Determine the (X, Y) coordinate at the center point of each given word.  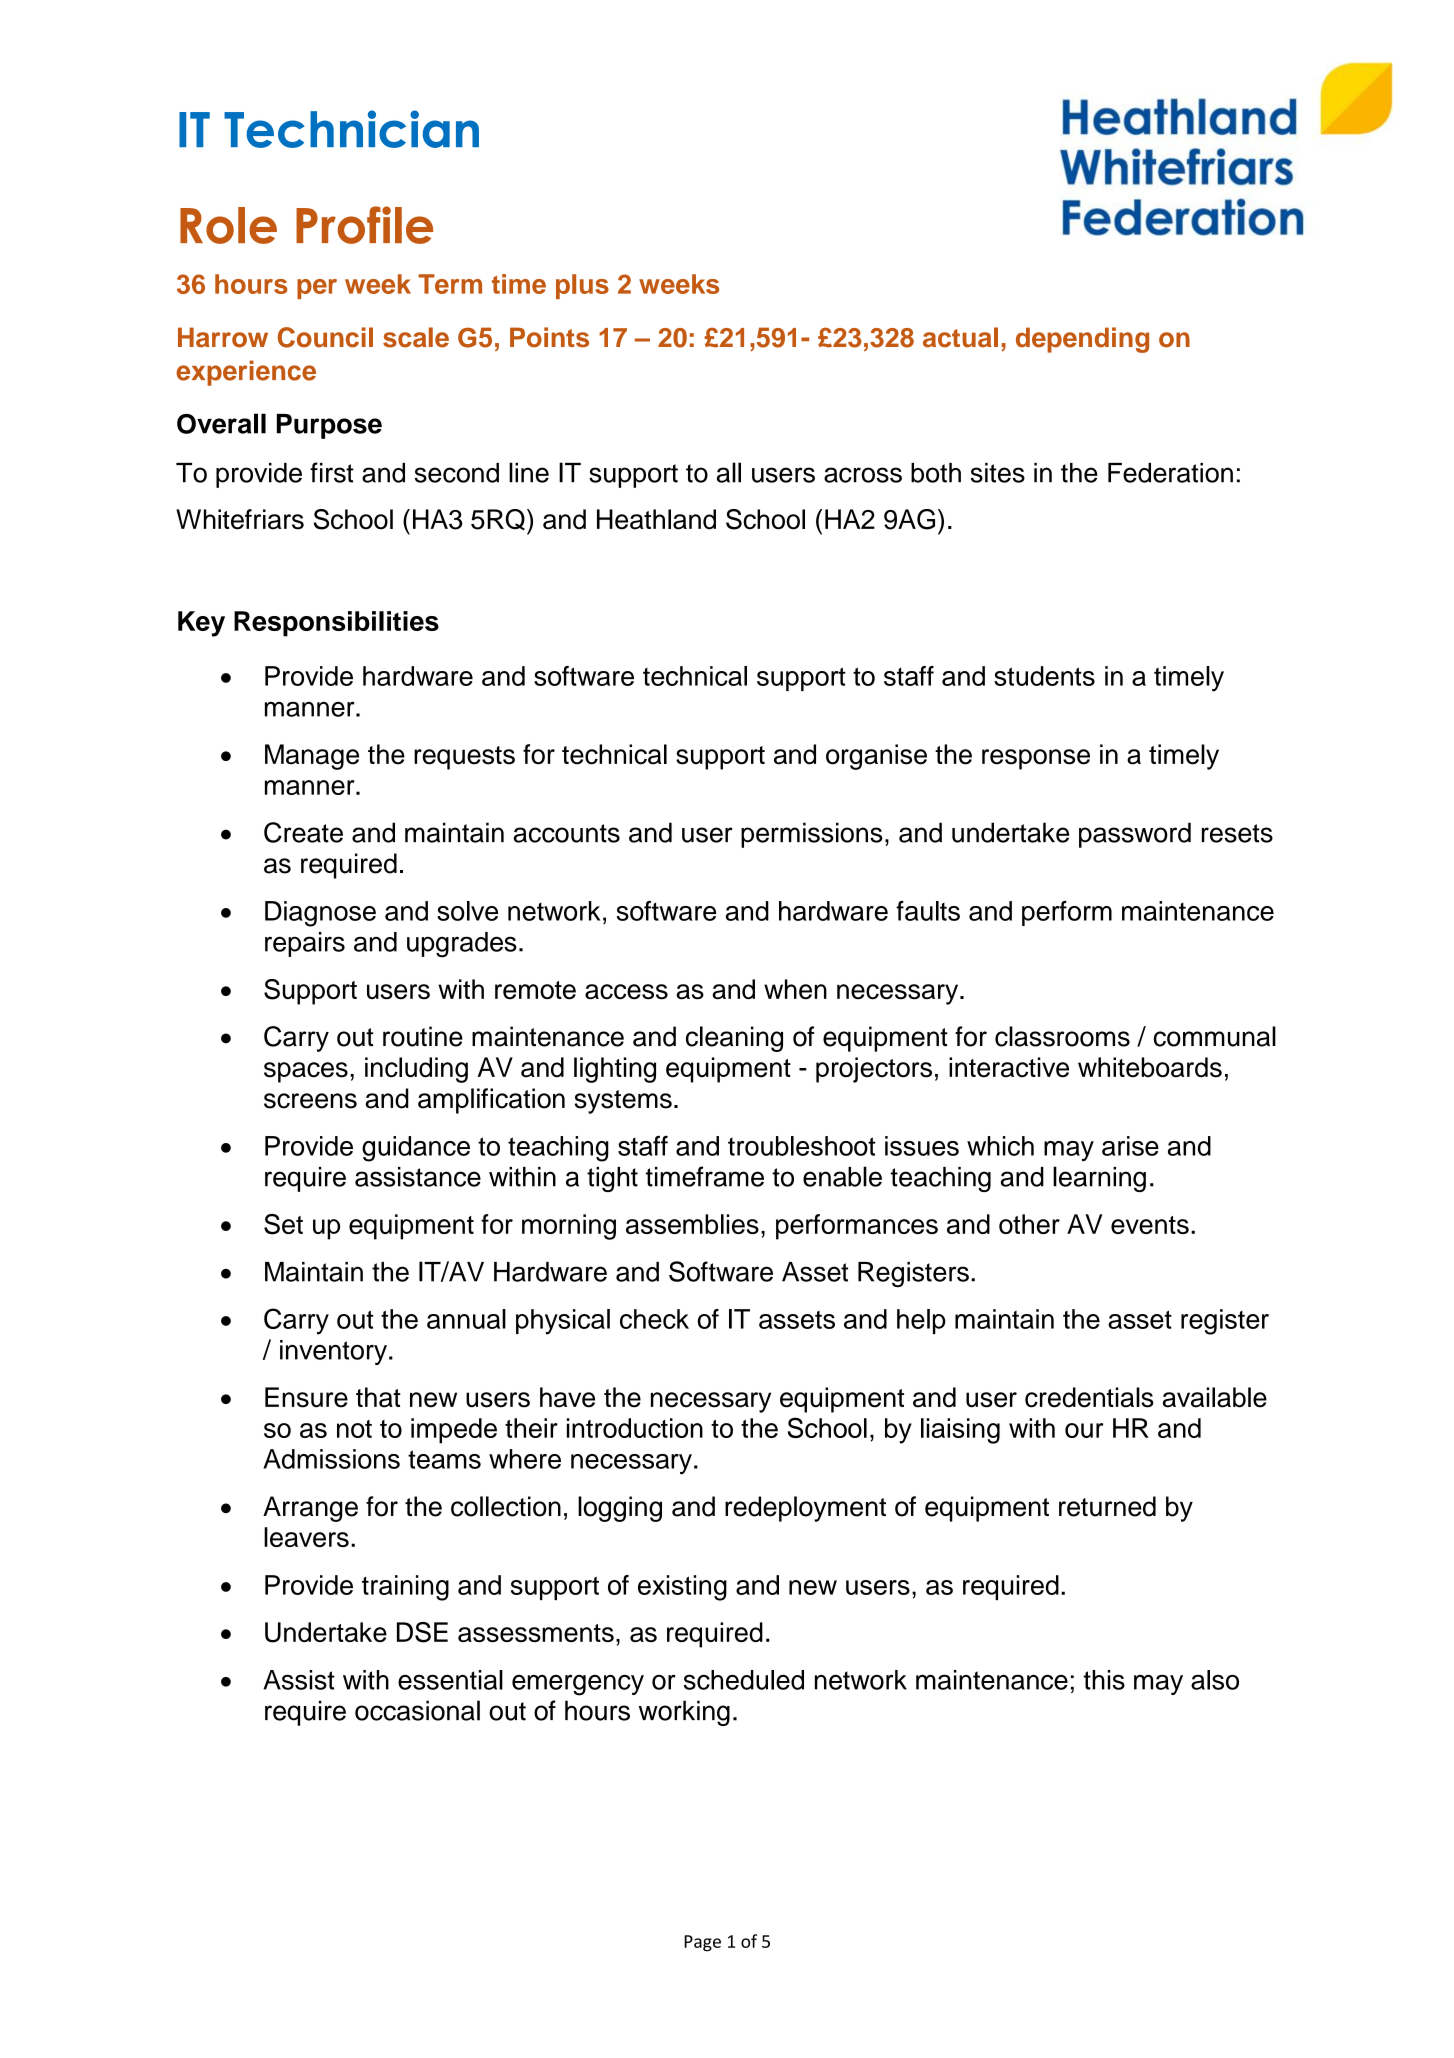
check (654, 1319)
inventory (333, 1352)
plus (582, 286)
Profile (364, 225)
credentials (1089, 1397)
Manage (312, 757)
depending (1082, 340)
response (1036, 759)
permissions (812, 835)
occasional (417, 1710)
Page (702, 1943)
